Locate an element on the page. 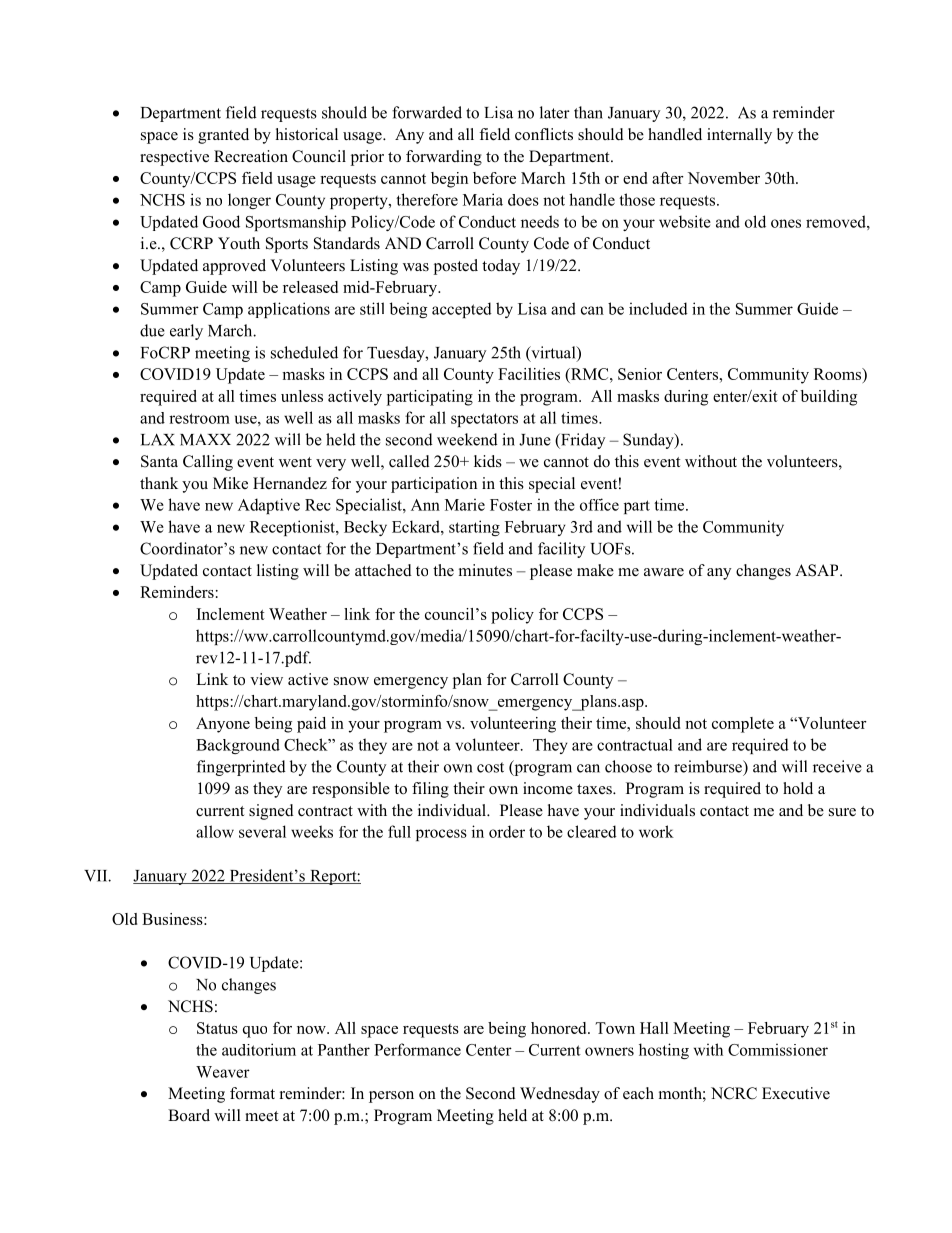  ASAP is located at coordinates (818, 570).
